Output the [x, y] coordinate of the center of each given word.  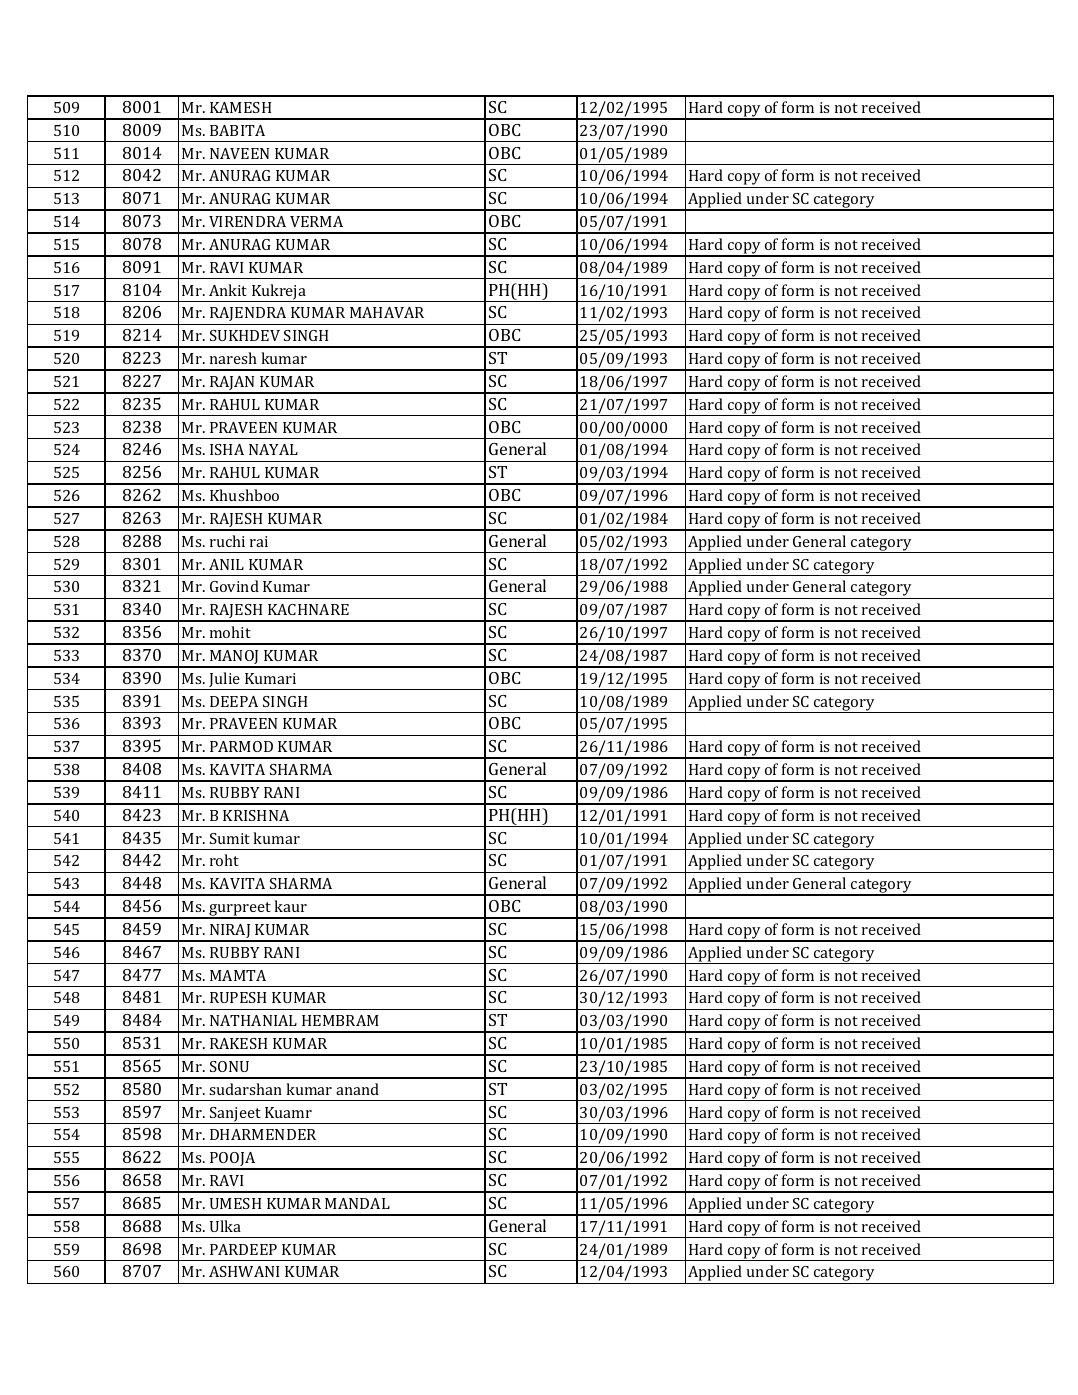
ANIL [226, 564]
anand [357, 1089]
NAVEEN [239, 153]
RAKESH [238, 1043]
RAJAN [233, 384]
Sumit [230, 838]
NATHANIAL [253, 1020]
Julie [225, 681]
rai [259, 541]
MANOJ [235, 658]
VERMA [316, 221]
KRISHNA [256, 815]
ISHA [227, 449]
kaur [290, 906]
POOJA [233, 1160]
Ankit [228, 290]
